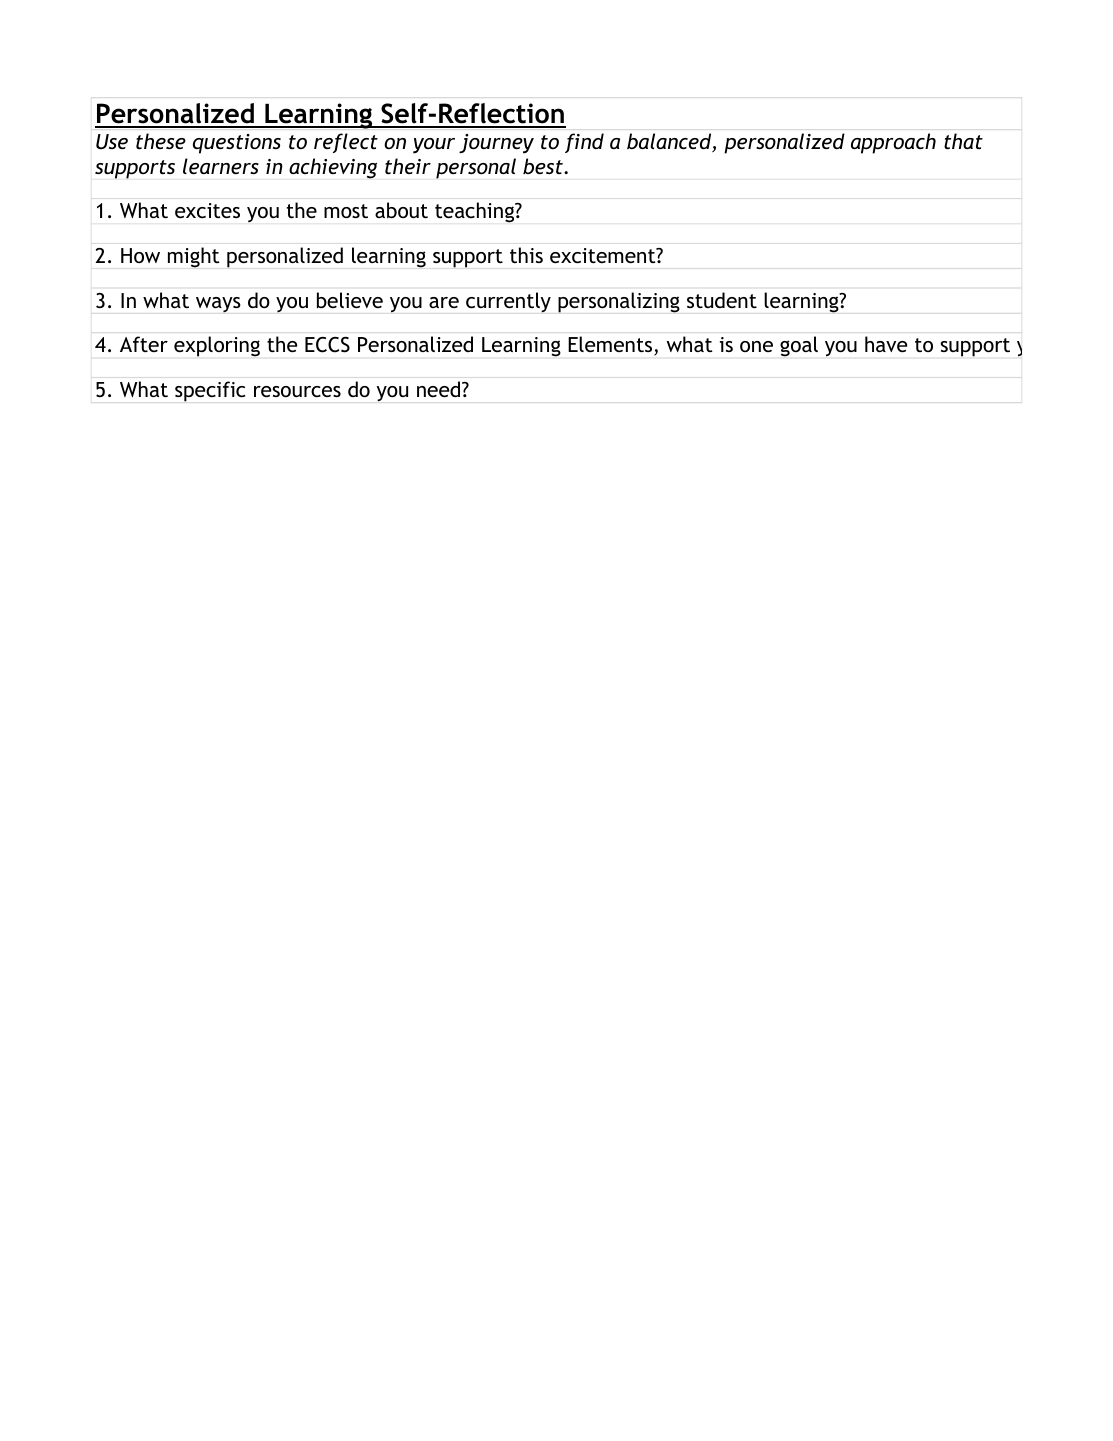 The image size is (1113, 1441). I want to click on find, so click(584, 143).
